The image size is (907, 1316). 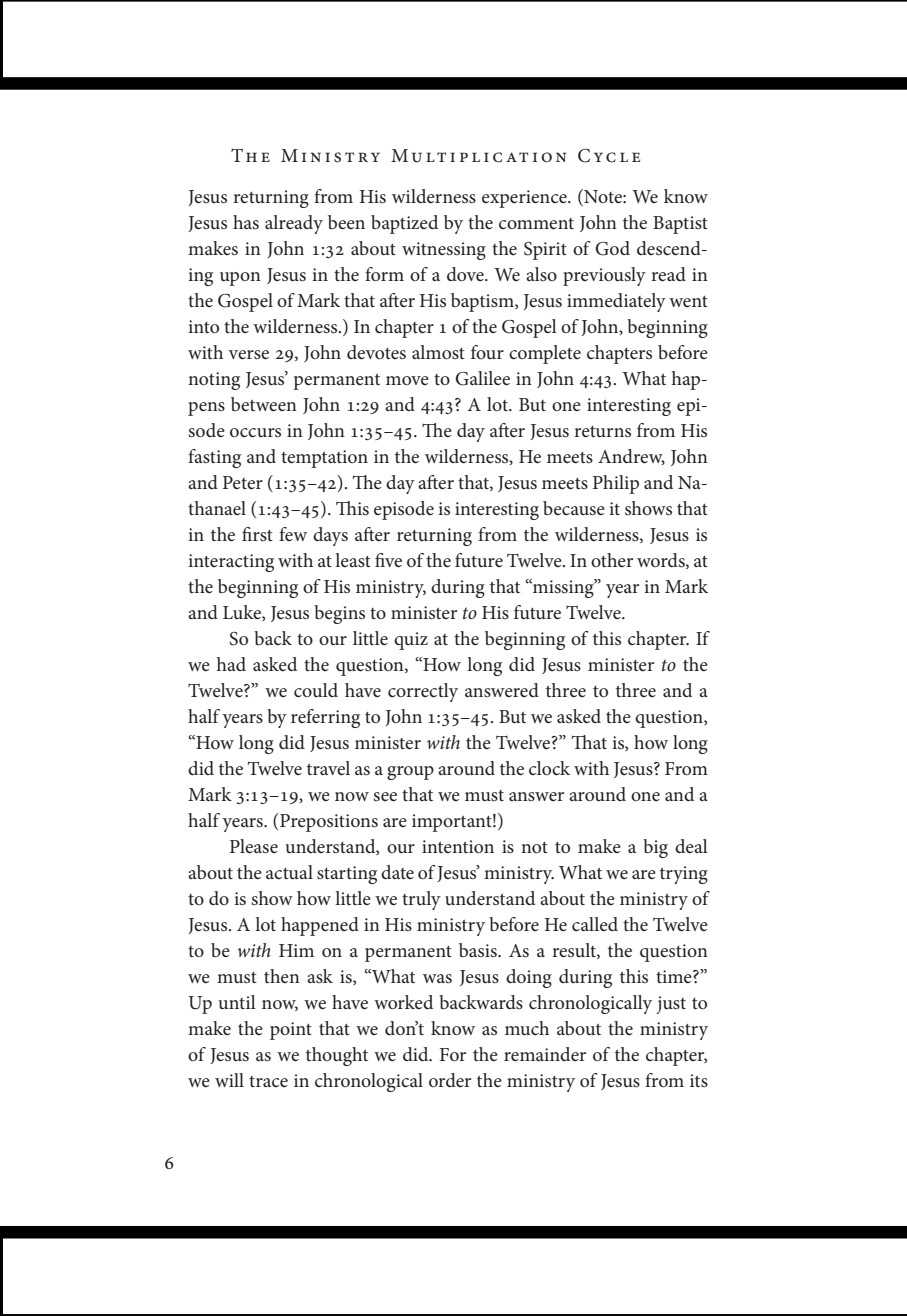 What do you see at coordinates (616, 484) in the screenshot?
I see `Philip` at bounding box center [616, 484].
